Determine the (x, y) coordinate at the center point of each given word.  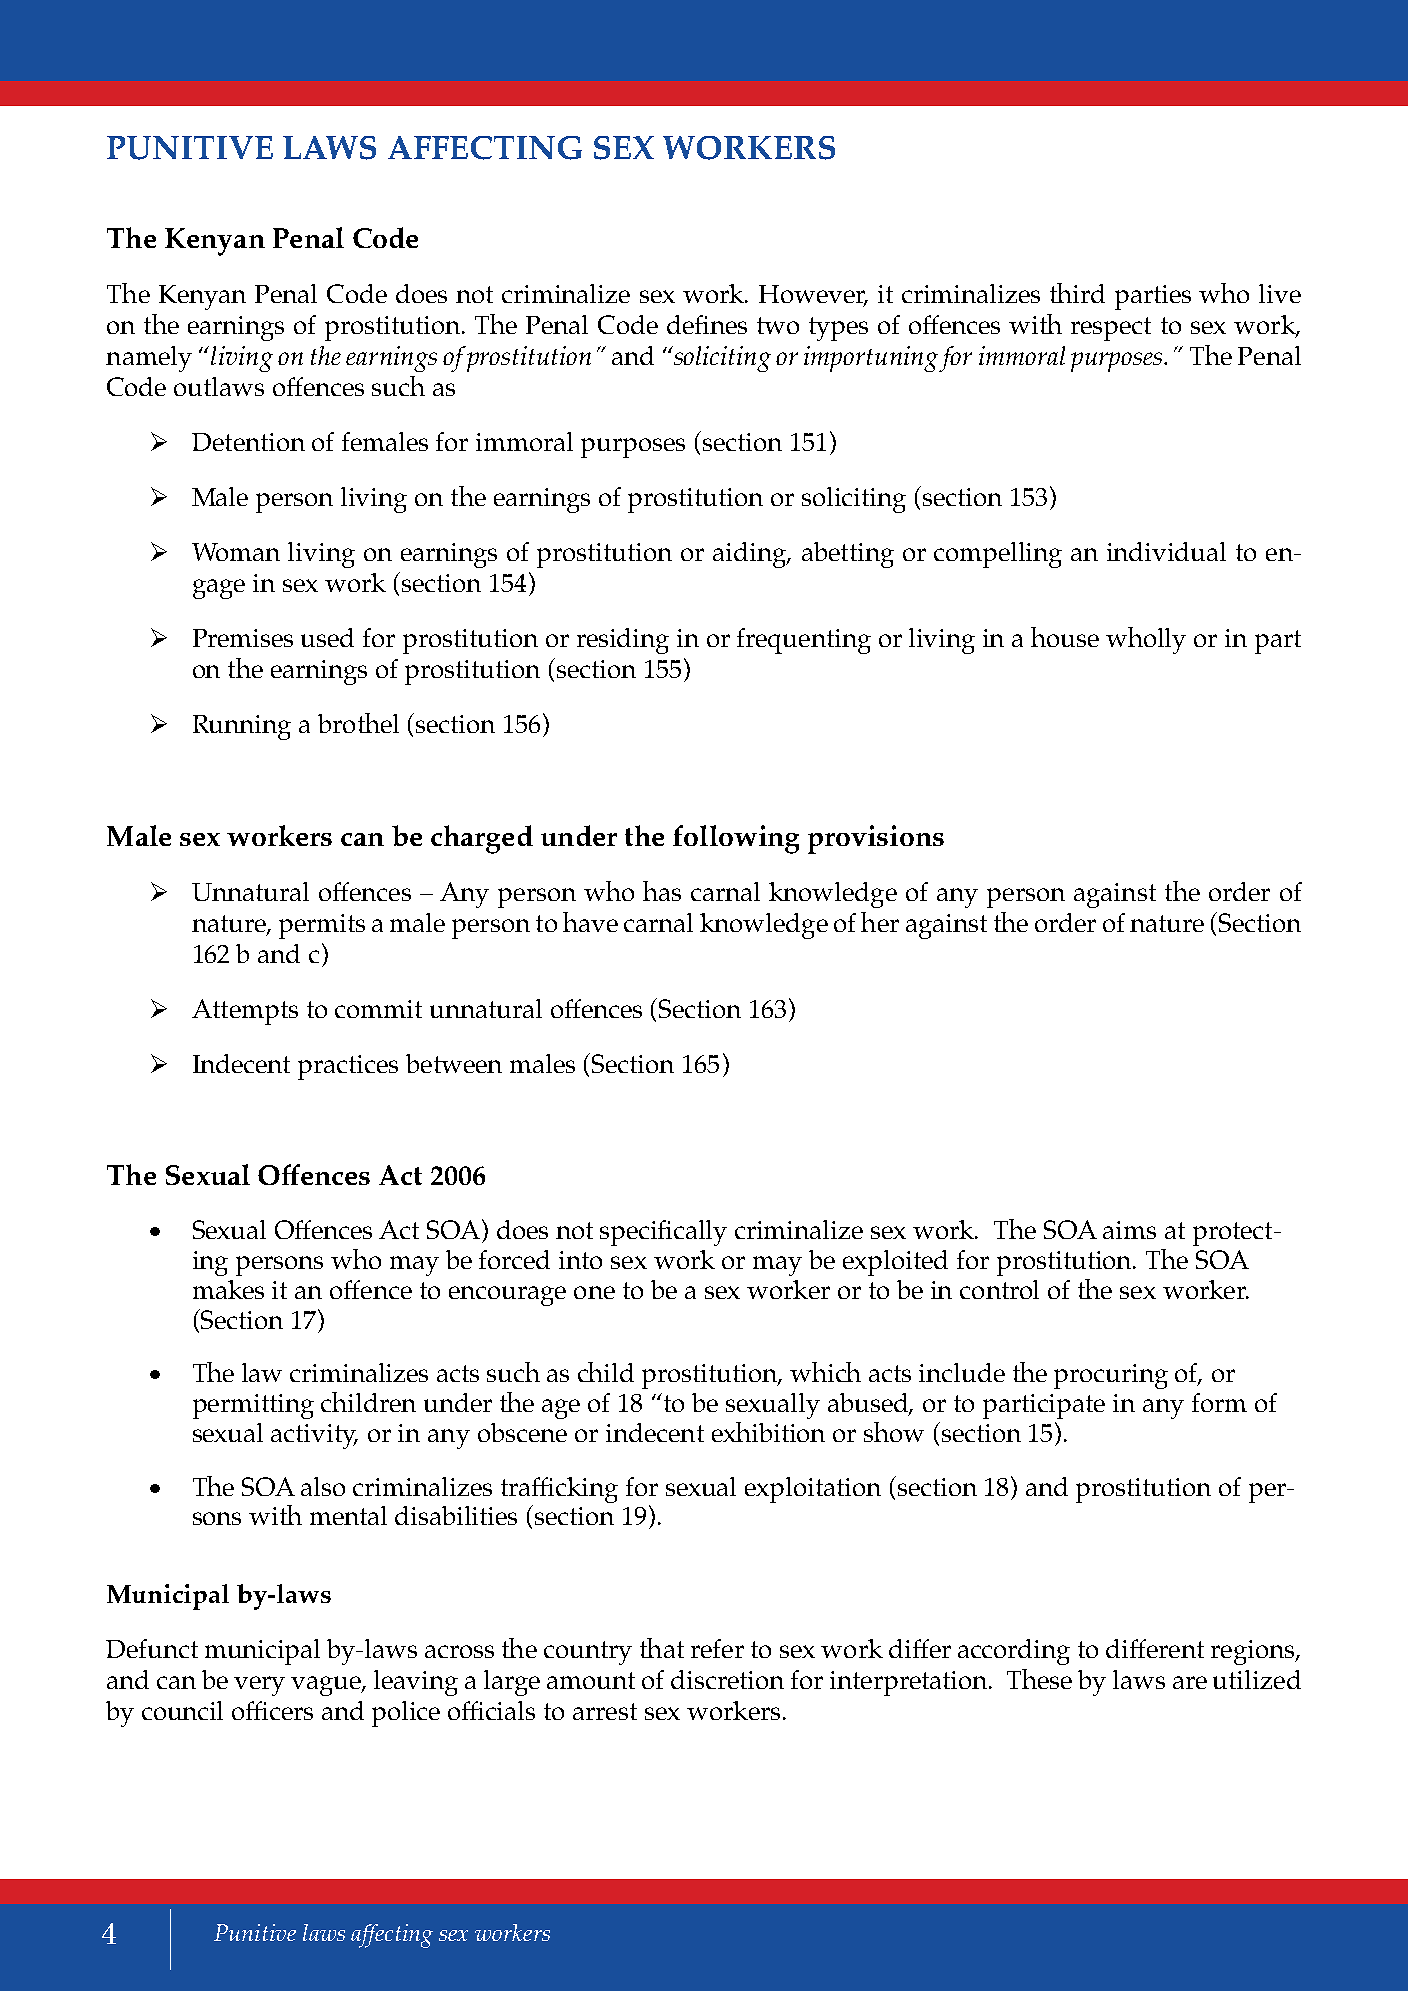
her (880, 922)
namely (149, 359)
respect (1111, 329)
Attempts (245, 1012)
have (590, 922)
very (259, 1686)
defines (707, 324)
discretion (727, 1679)
